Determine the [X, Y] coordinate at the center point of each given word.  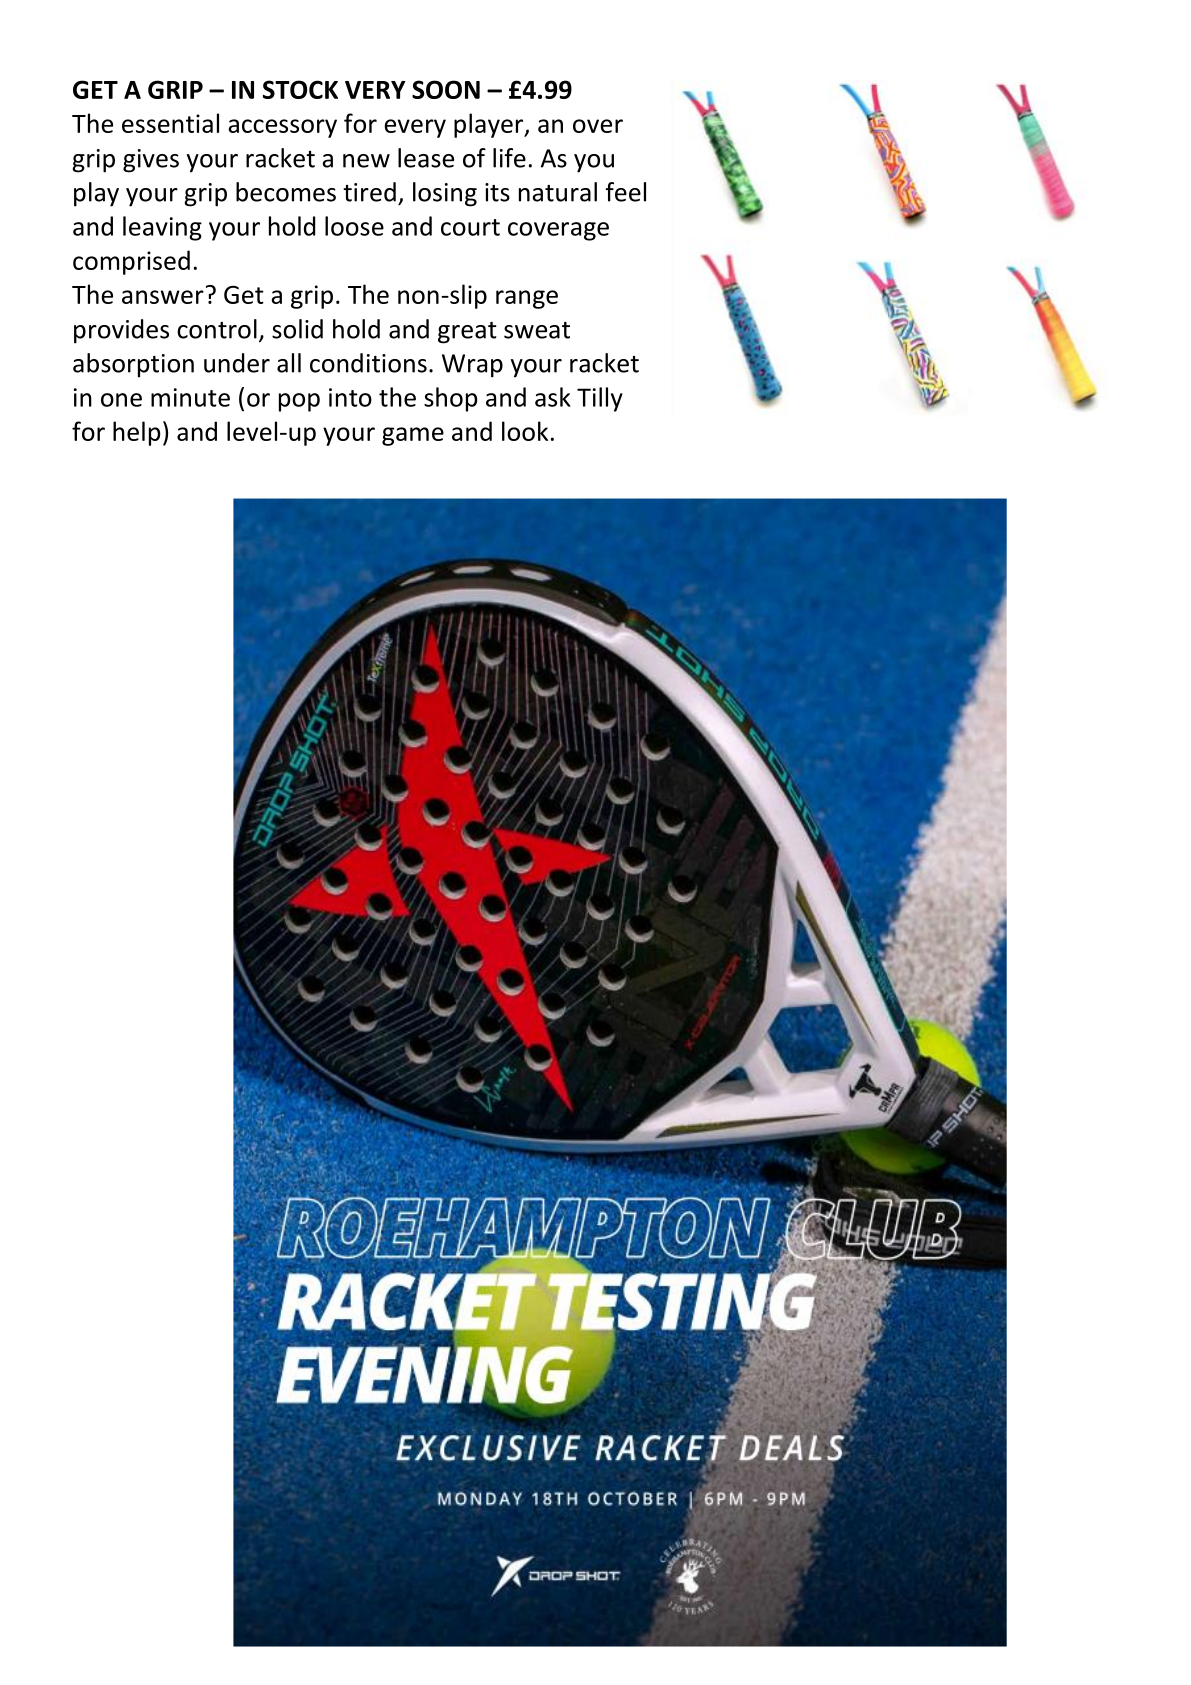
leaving [162, 228]
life [509, 158]
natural [558, 192]
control [217, 329]
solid [297, 329]
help [136, 433]
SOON [446, 89]
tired [369, 192]
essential [170, 123]
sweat [537, 330]
